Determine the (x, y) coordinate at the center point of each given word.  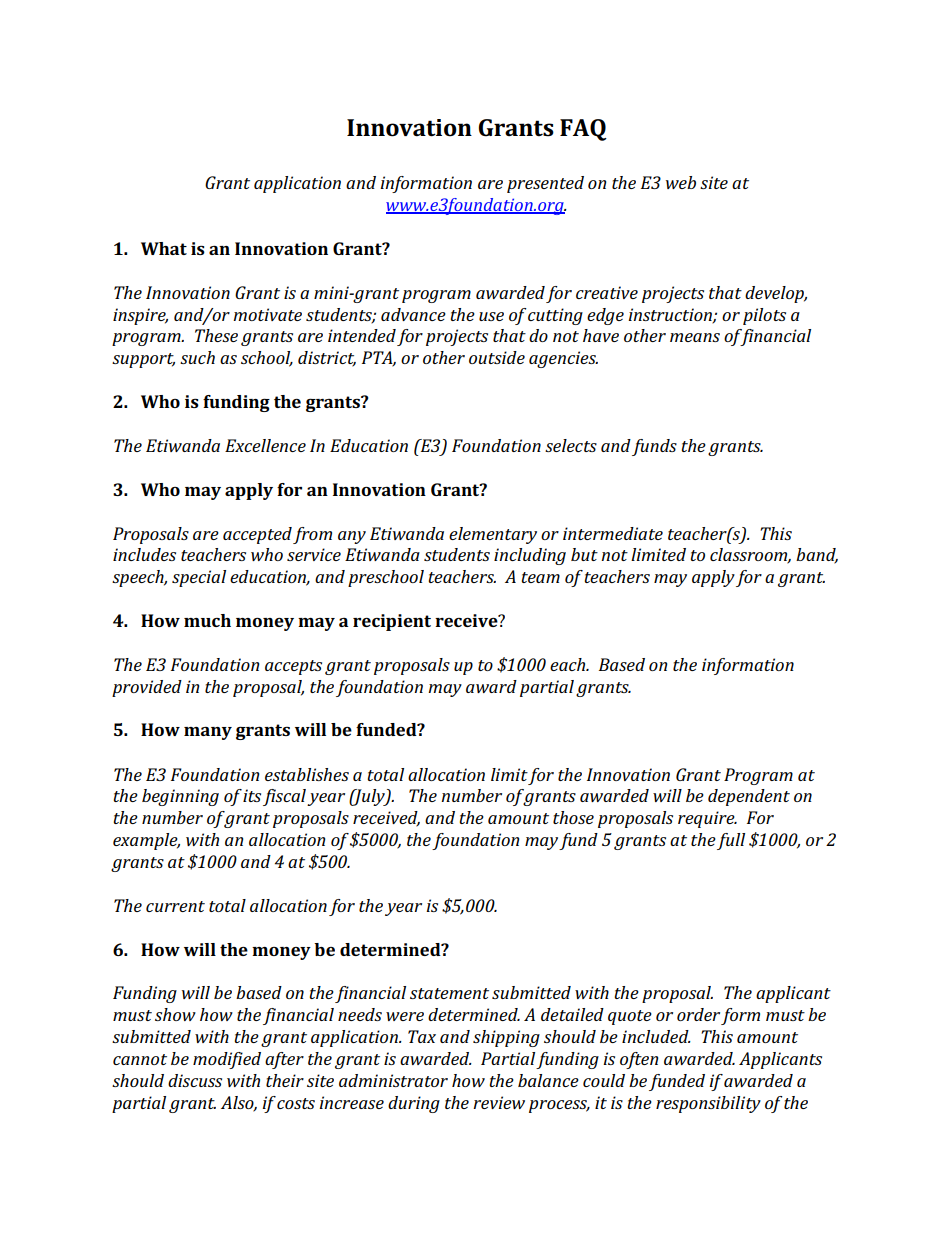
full (731, 841)
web (681, 182)
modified (227, 1060)
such (197, 357)
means (695, 337)
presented (545, 184)
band (817, 556)
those (573, 817)
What (164, 248)
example (146, 841)
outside (497, 357)
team (540, 577)
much (207, 620)
